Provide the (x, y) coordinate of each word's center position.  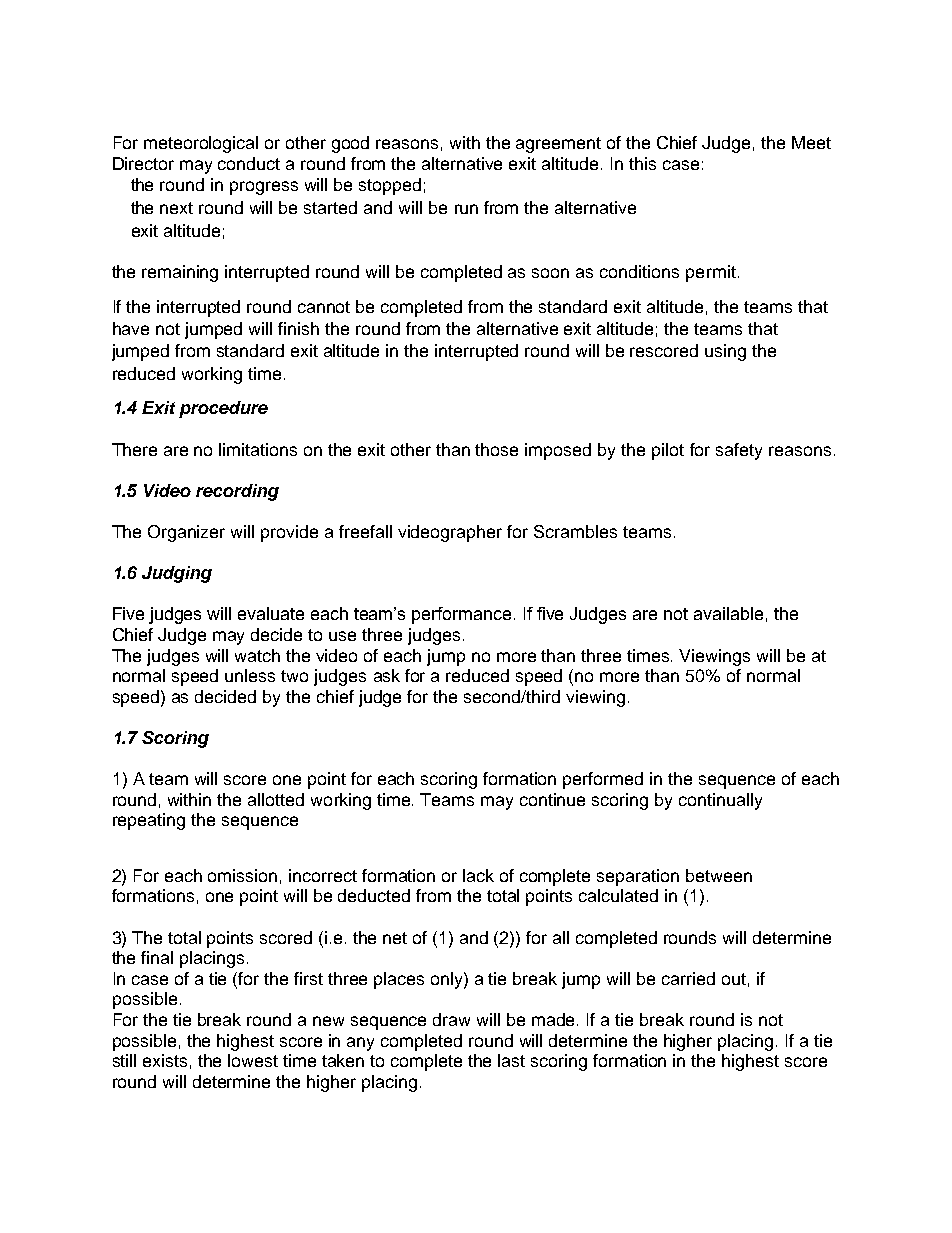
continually (720, 801)
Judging (177, 574)
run (466, 209)
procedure (223, 409)
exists (165, 1060)
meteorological (201, 144)
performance (461, 615)
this (642, 163)
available (728, 613)
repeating (149, 821)
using (725, 352)
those (496, 449)
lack (478, 875)
